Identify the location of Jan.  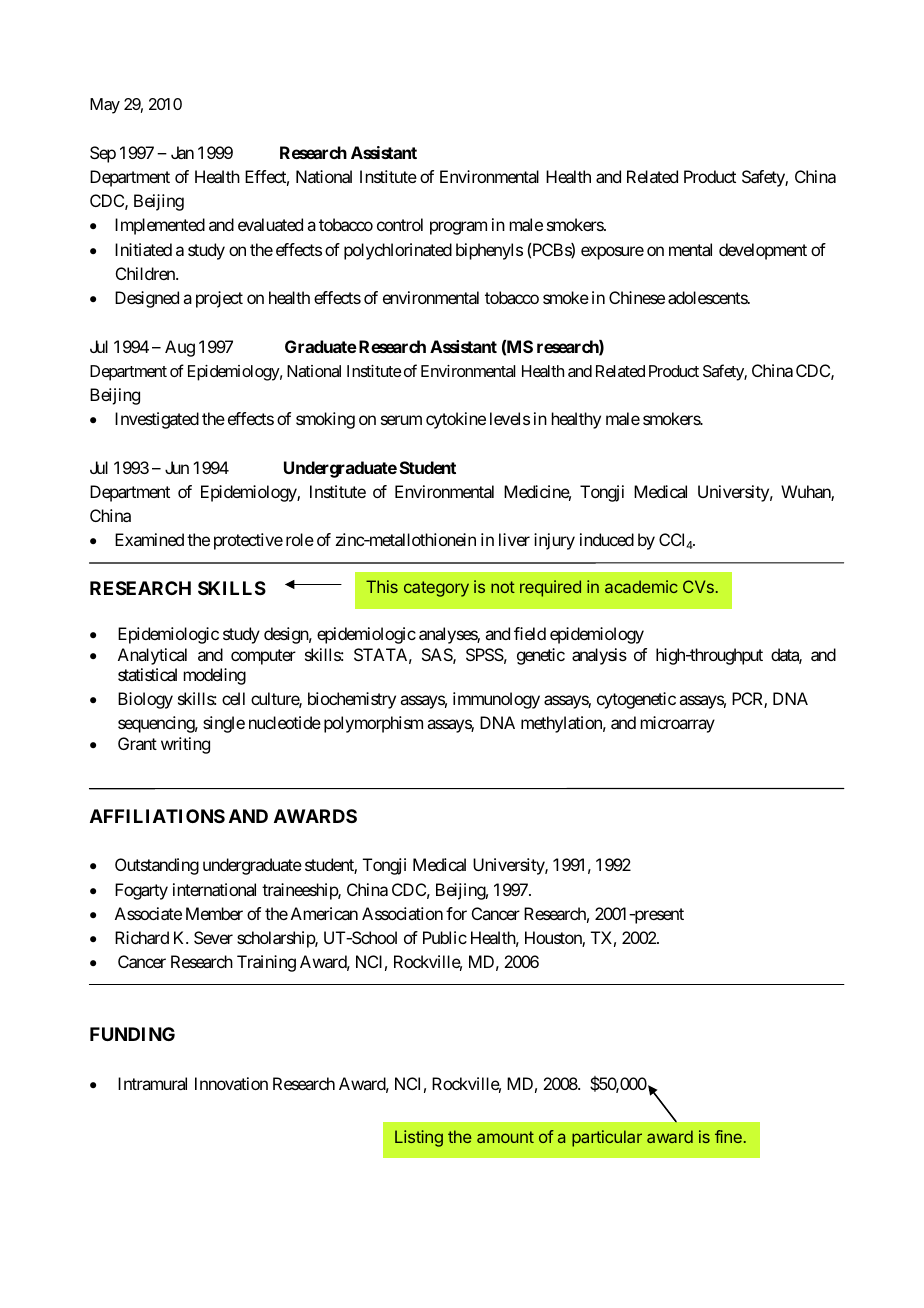
(182, 152).
